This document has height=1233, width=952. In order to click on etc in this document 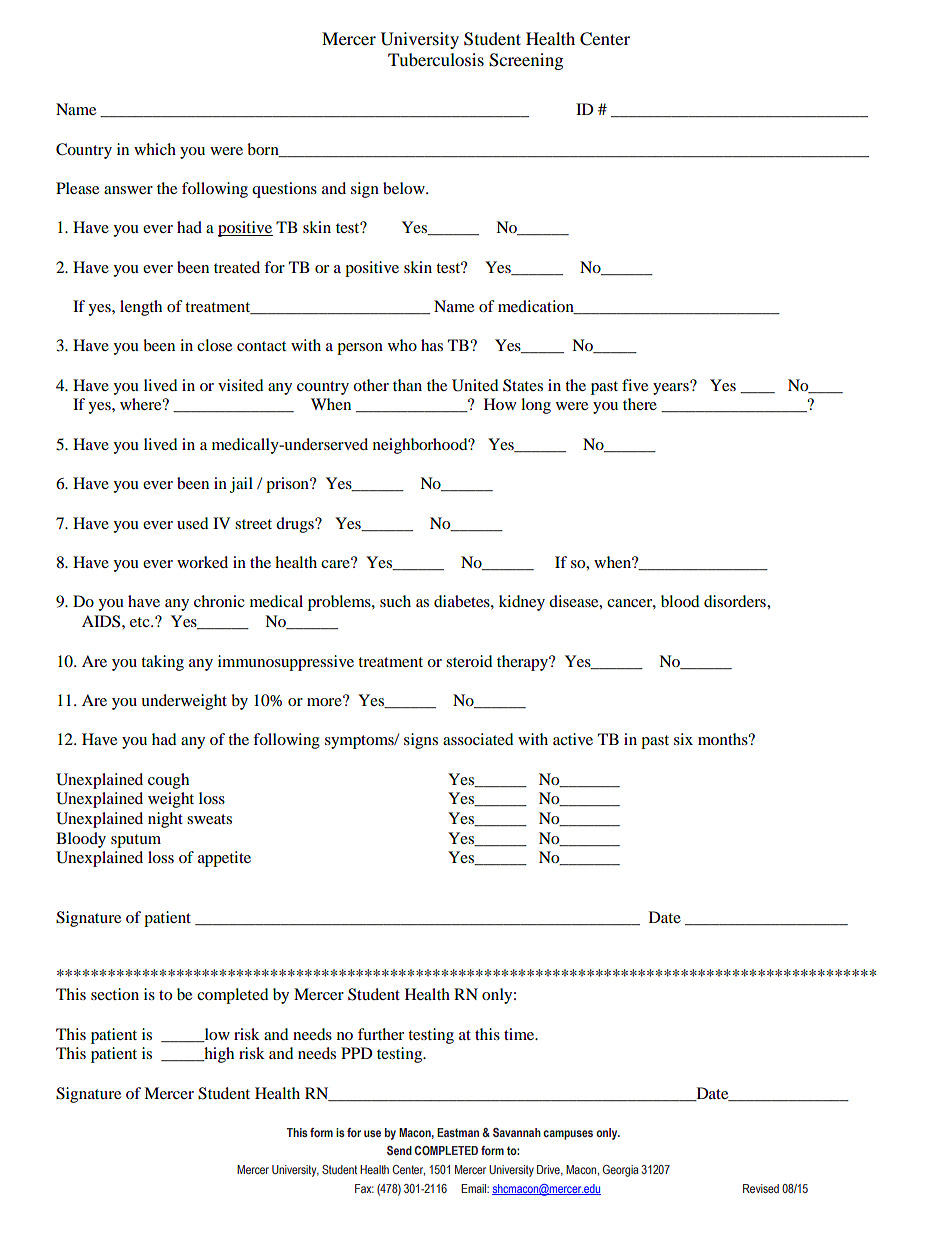, I will do `click(141, 622)`.
